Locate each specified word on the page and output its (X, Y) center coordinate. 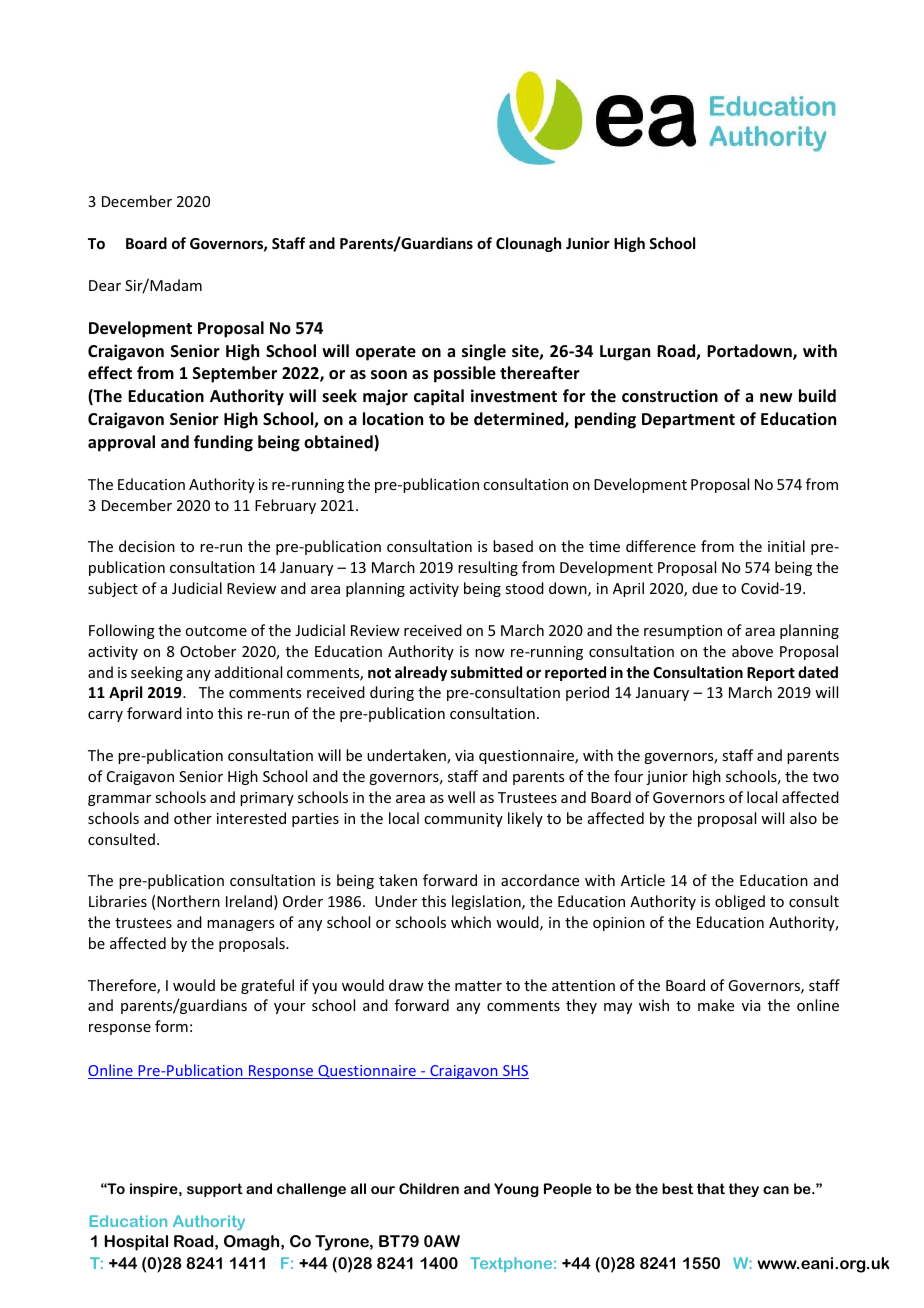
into (200, 713)
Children (429, 1188)
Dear (105, 285)
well (461, 797)
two (826, 777)
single (484, 352)
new (776, 398)
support (215, 1190)
